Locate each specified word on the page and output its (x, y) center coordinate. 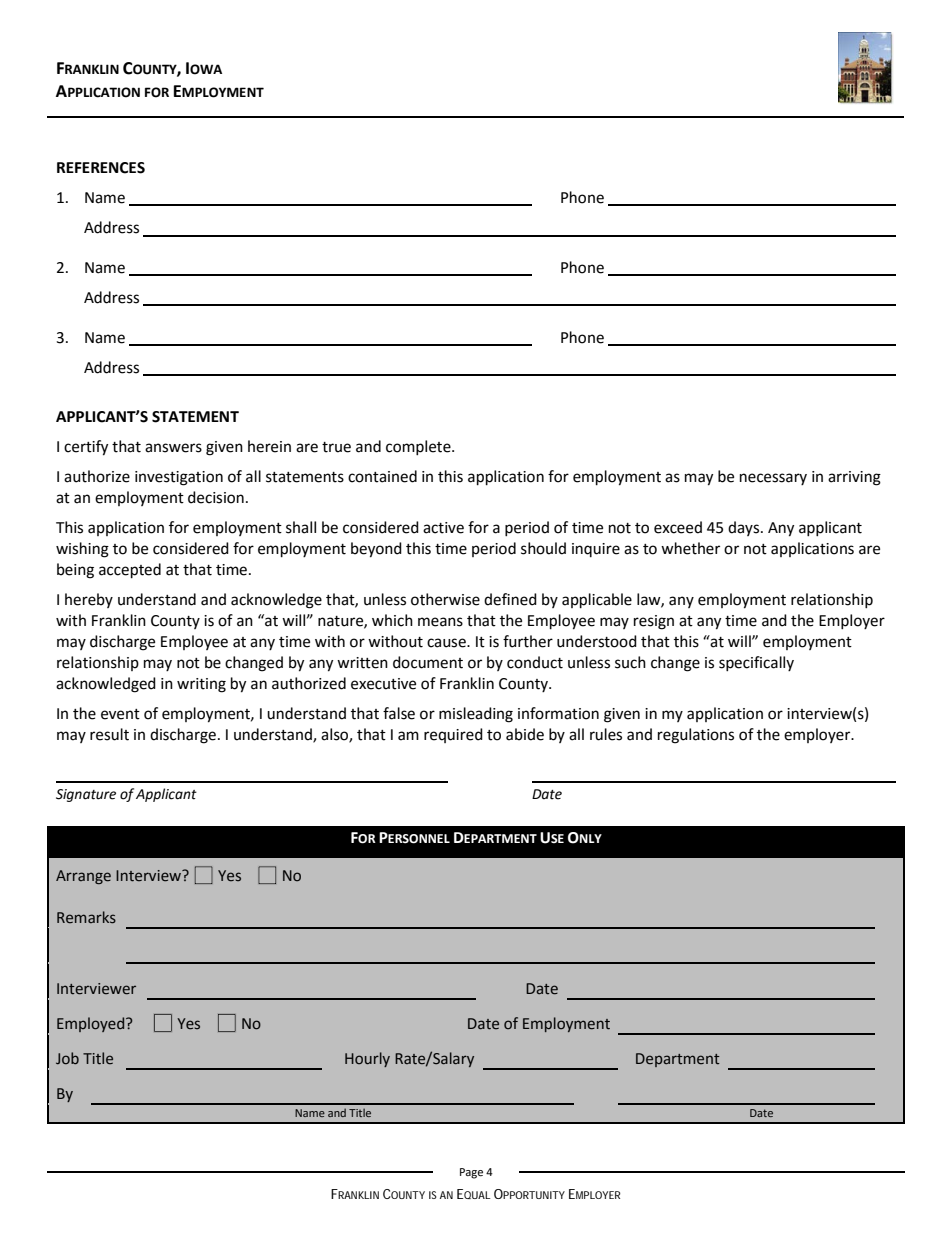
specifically (756, 663)
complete (419, 447)
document (428, 662)
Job (67, 1058)
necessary (773, 479)
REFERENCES (101, 168)
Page (471, 1173)
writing (201, 685)
